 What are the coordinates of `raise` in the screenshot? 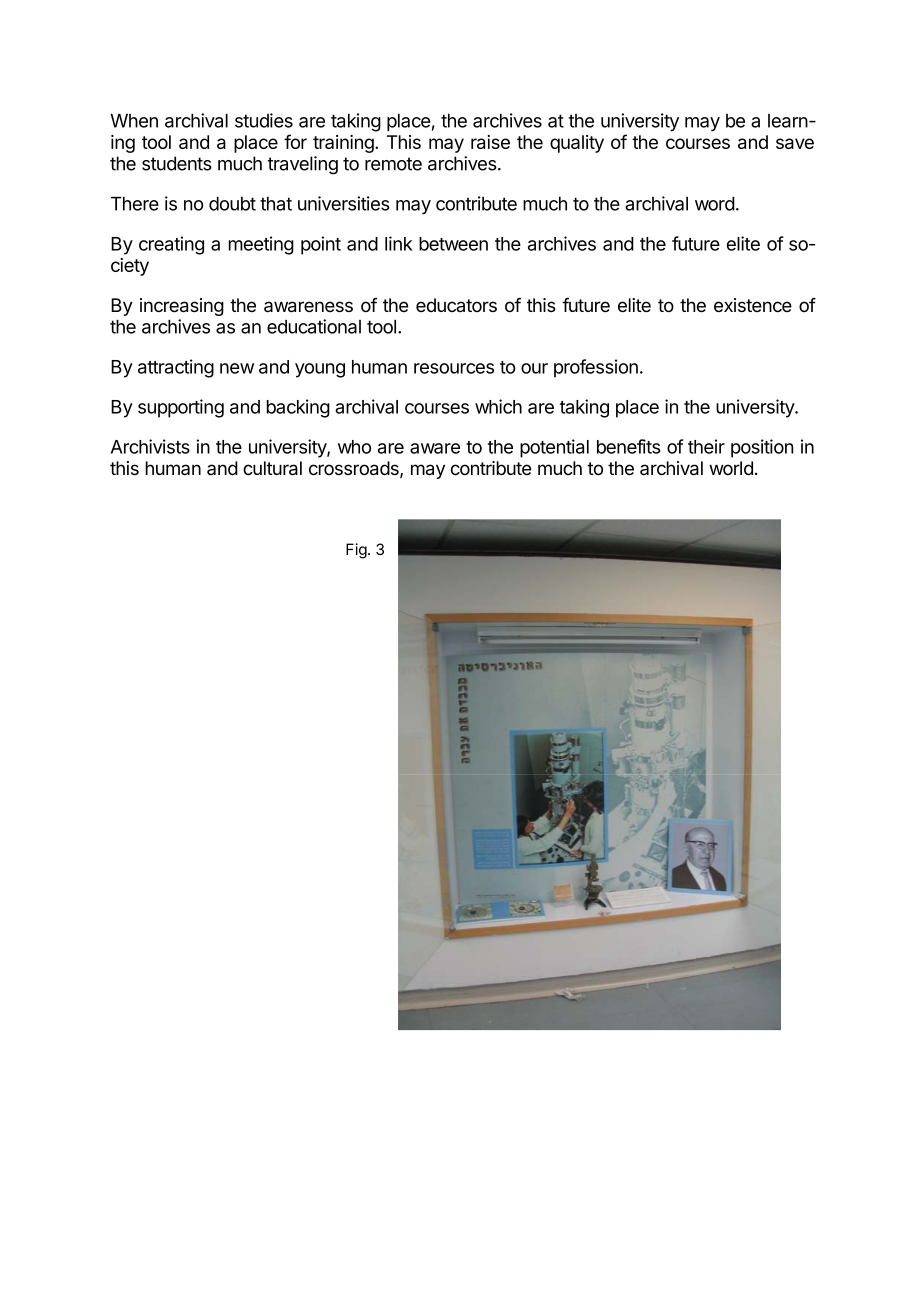 It's located at (490, 142).
